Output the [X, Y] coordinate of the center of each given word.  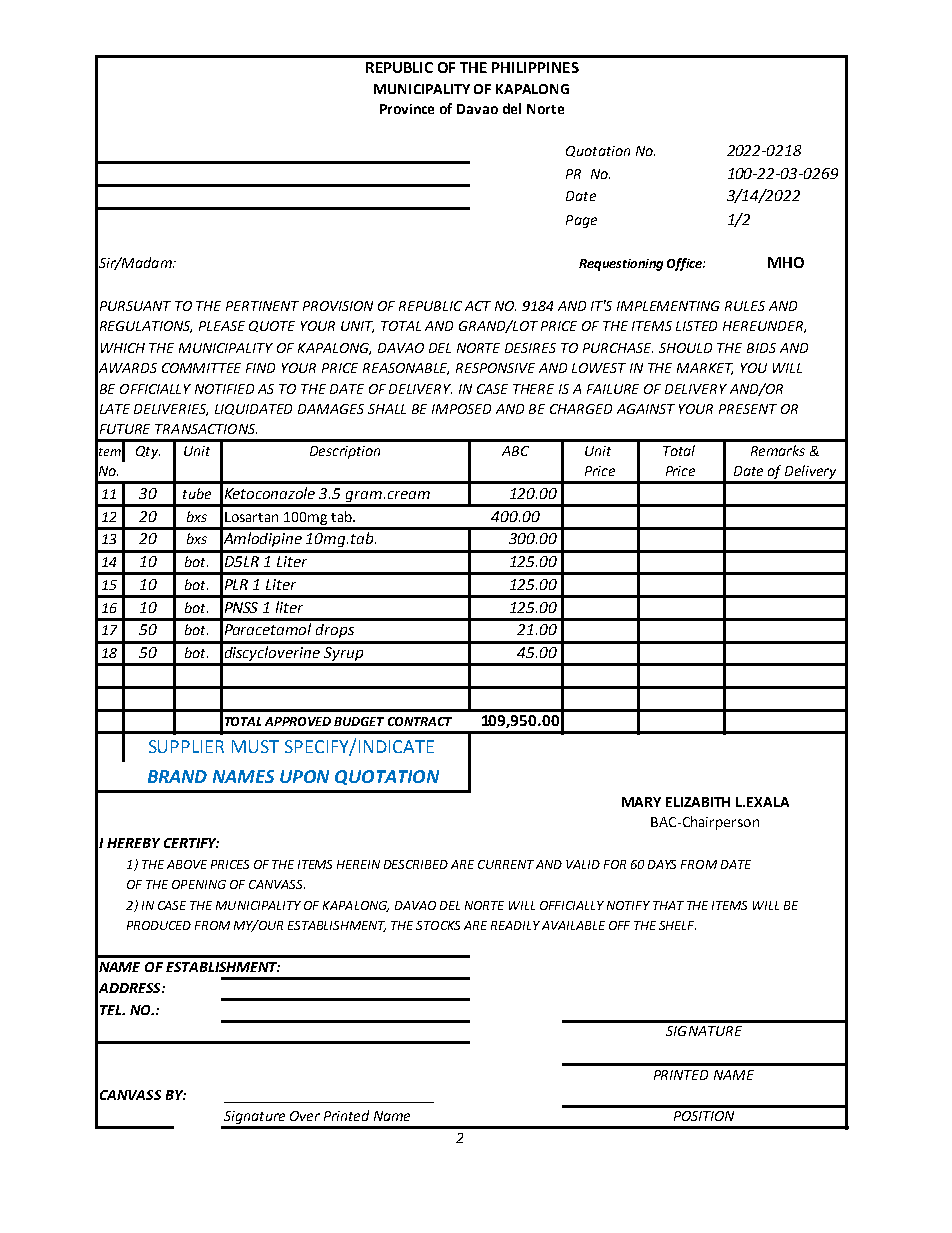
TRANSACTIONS [206, 429]
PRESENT [748, 409]
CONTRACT [420, 721]
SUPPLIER [186, 746]
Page [581, 221]
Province [407, 109]
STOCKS [438, 925]
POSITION [704, 1116]
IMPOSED [461, 409]
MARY [641, 802]
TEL [111, 1010]
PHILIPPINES [535, 67]
